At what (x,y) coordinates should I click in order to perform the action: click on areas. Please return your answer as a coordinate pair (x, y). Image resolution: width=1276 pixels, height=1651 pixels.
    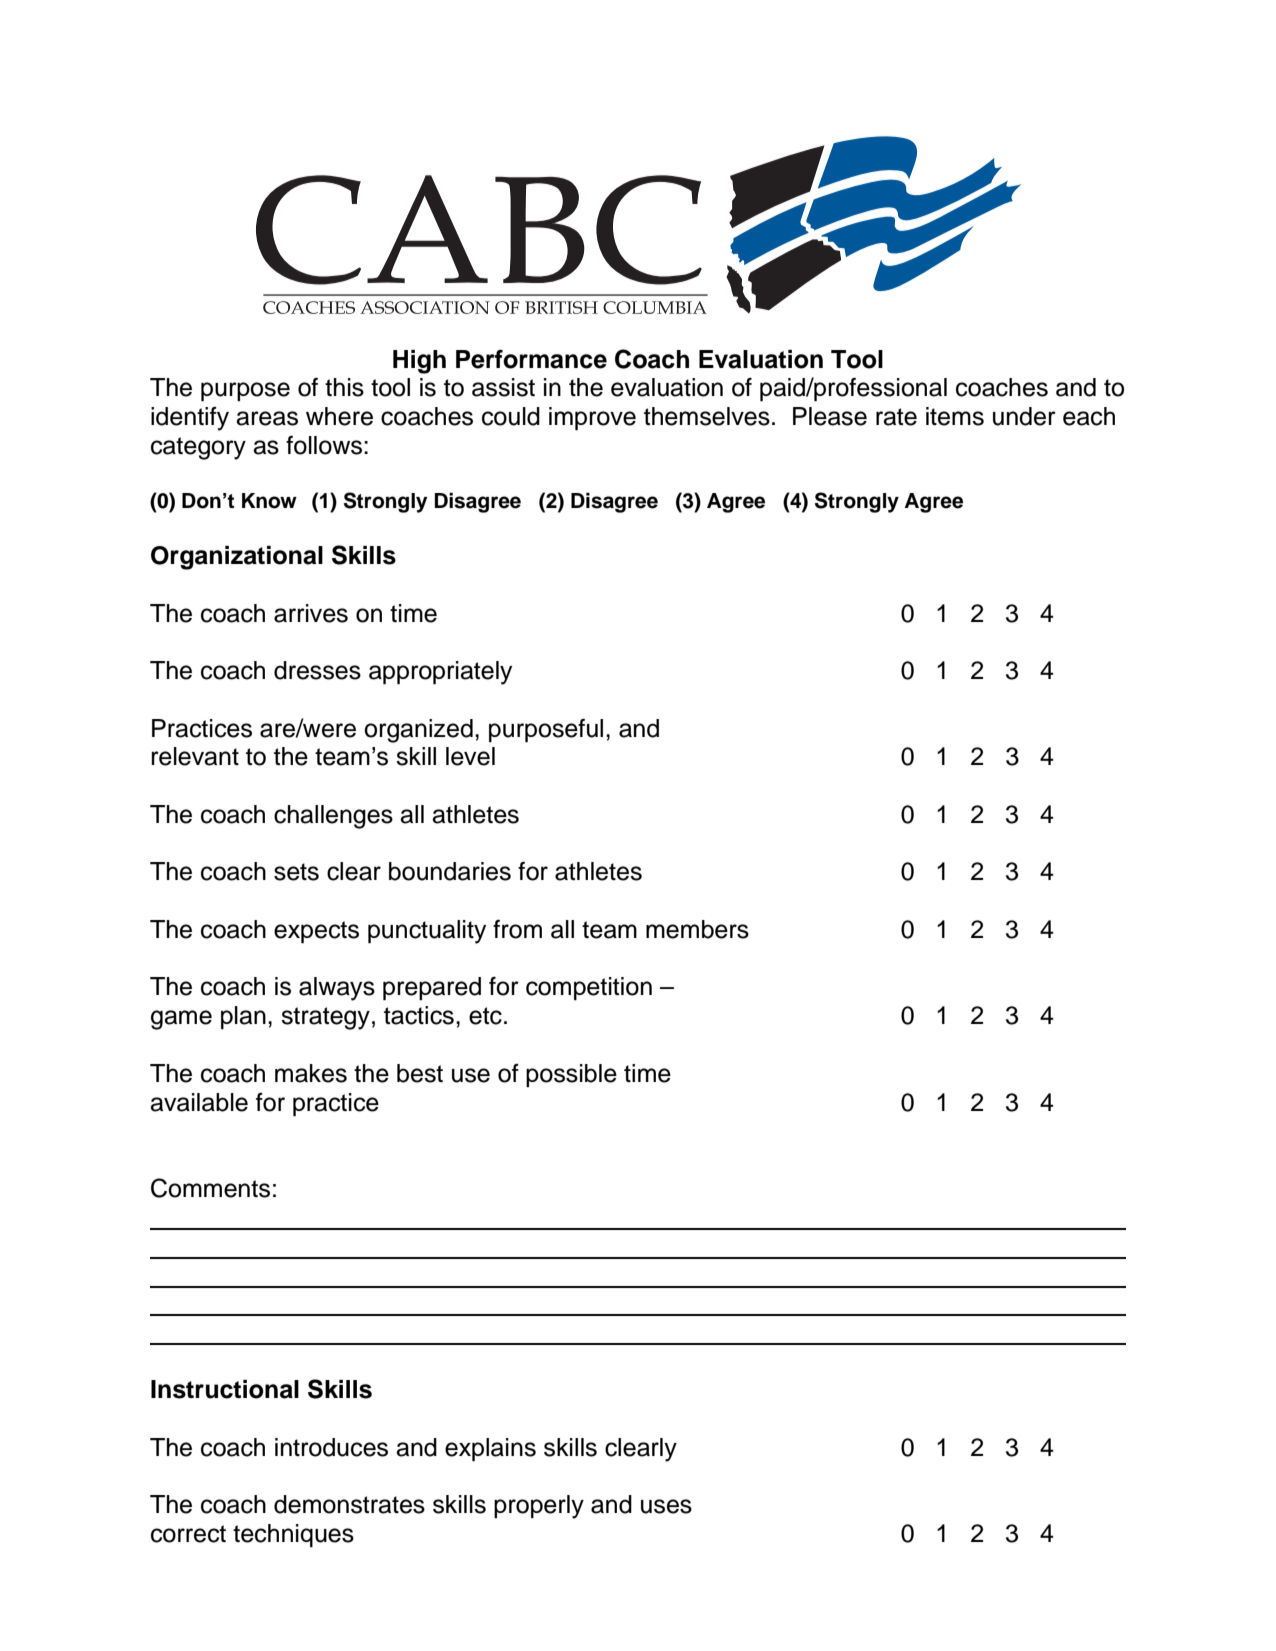
    Looking at the image, I should click on (267, 418).
